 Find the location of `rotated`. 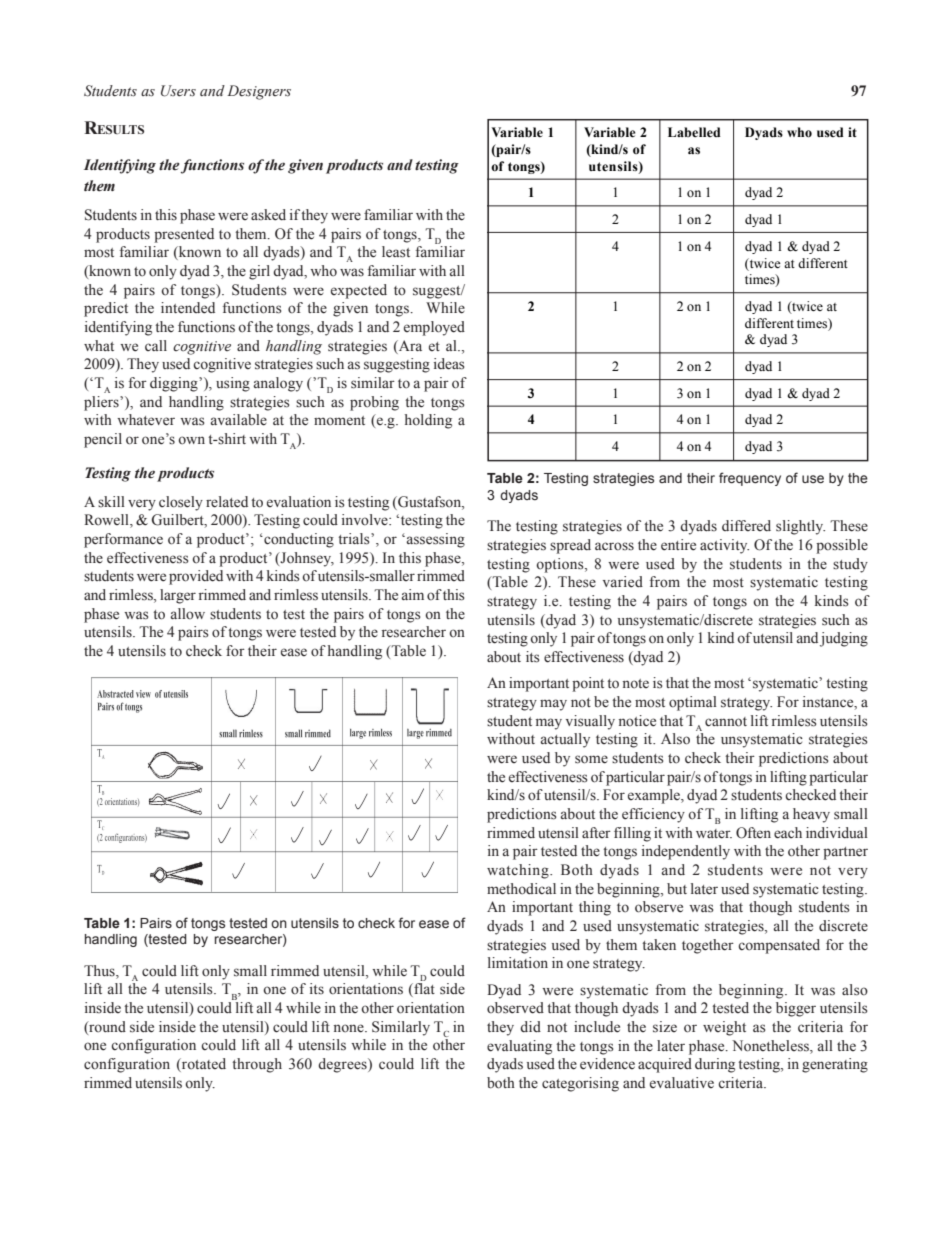

rotated is located at coordinates (203, 1065).
